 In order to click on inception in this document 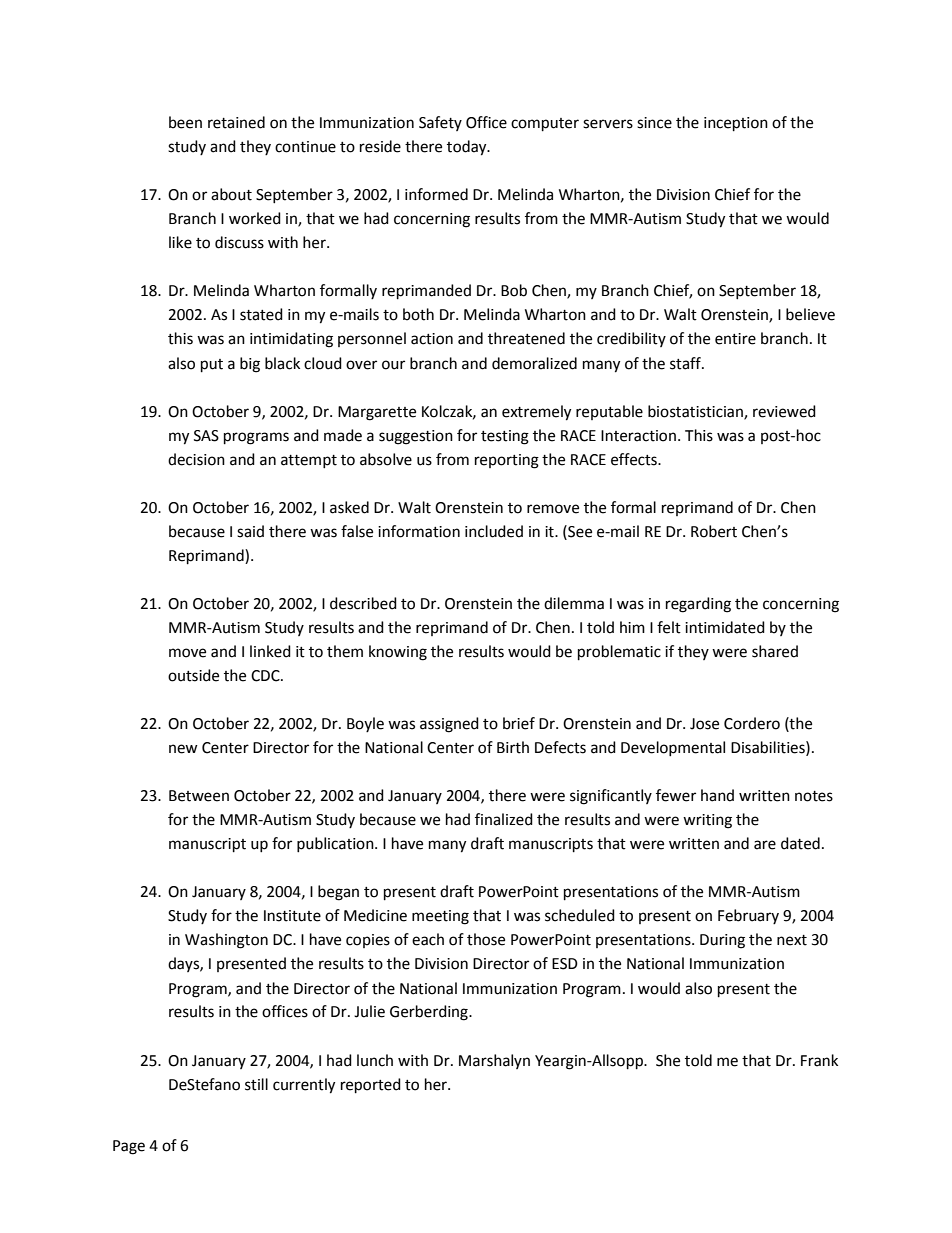, I will do `click(736, 124)`.
